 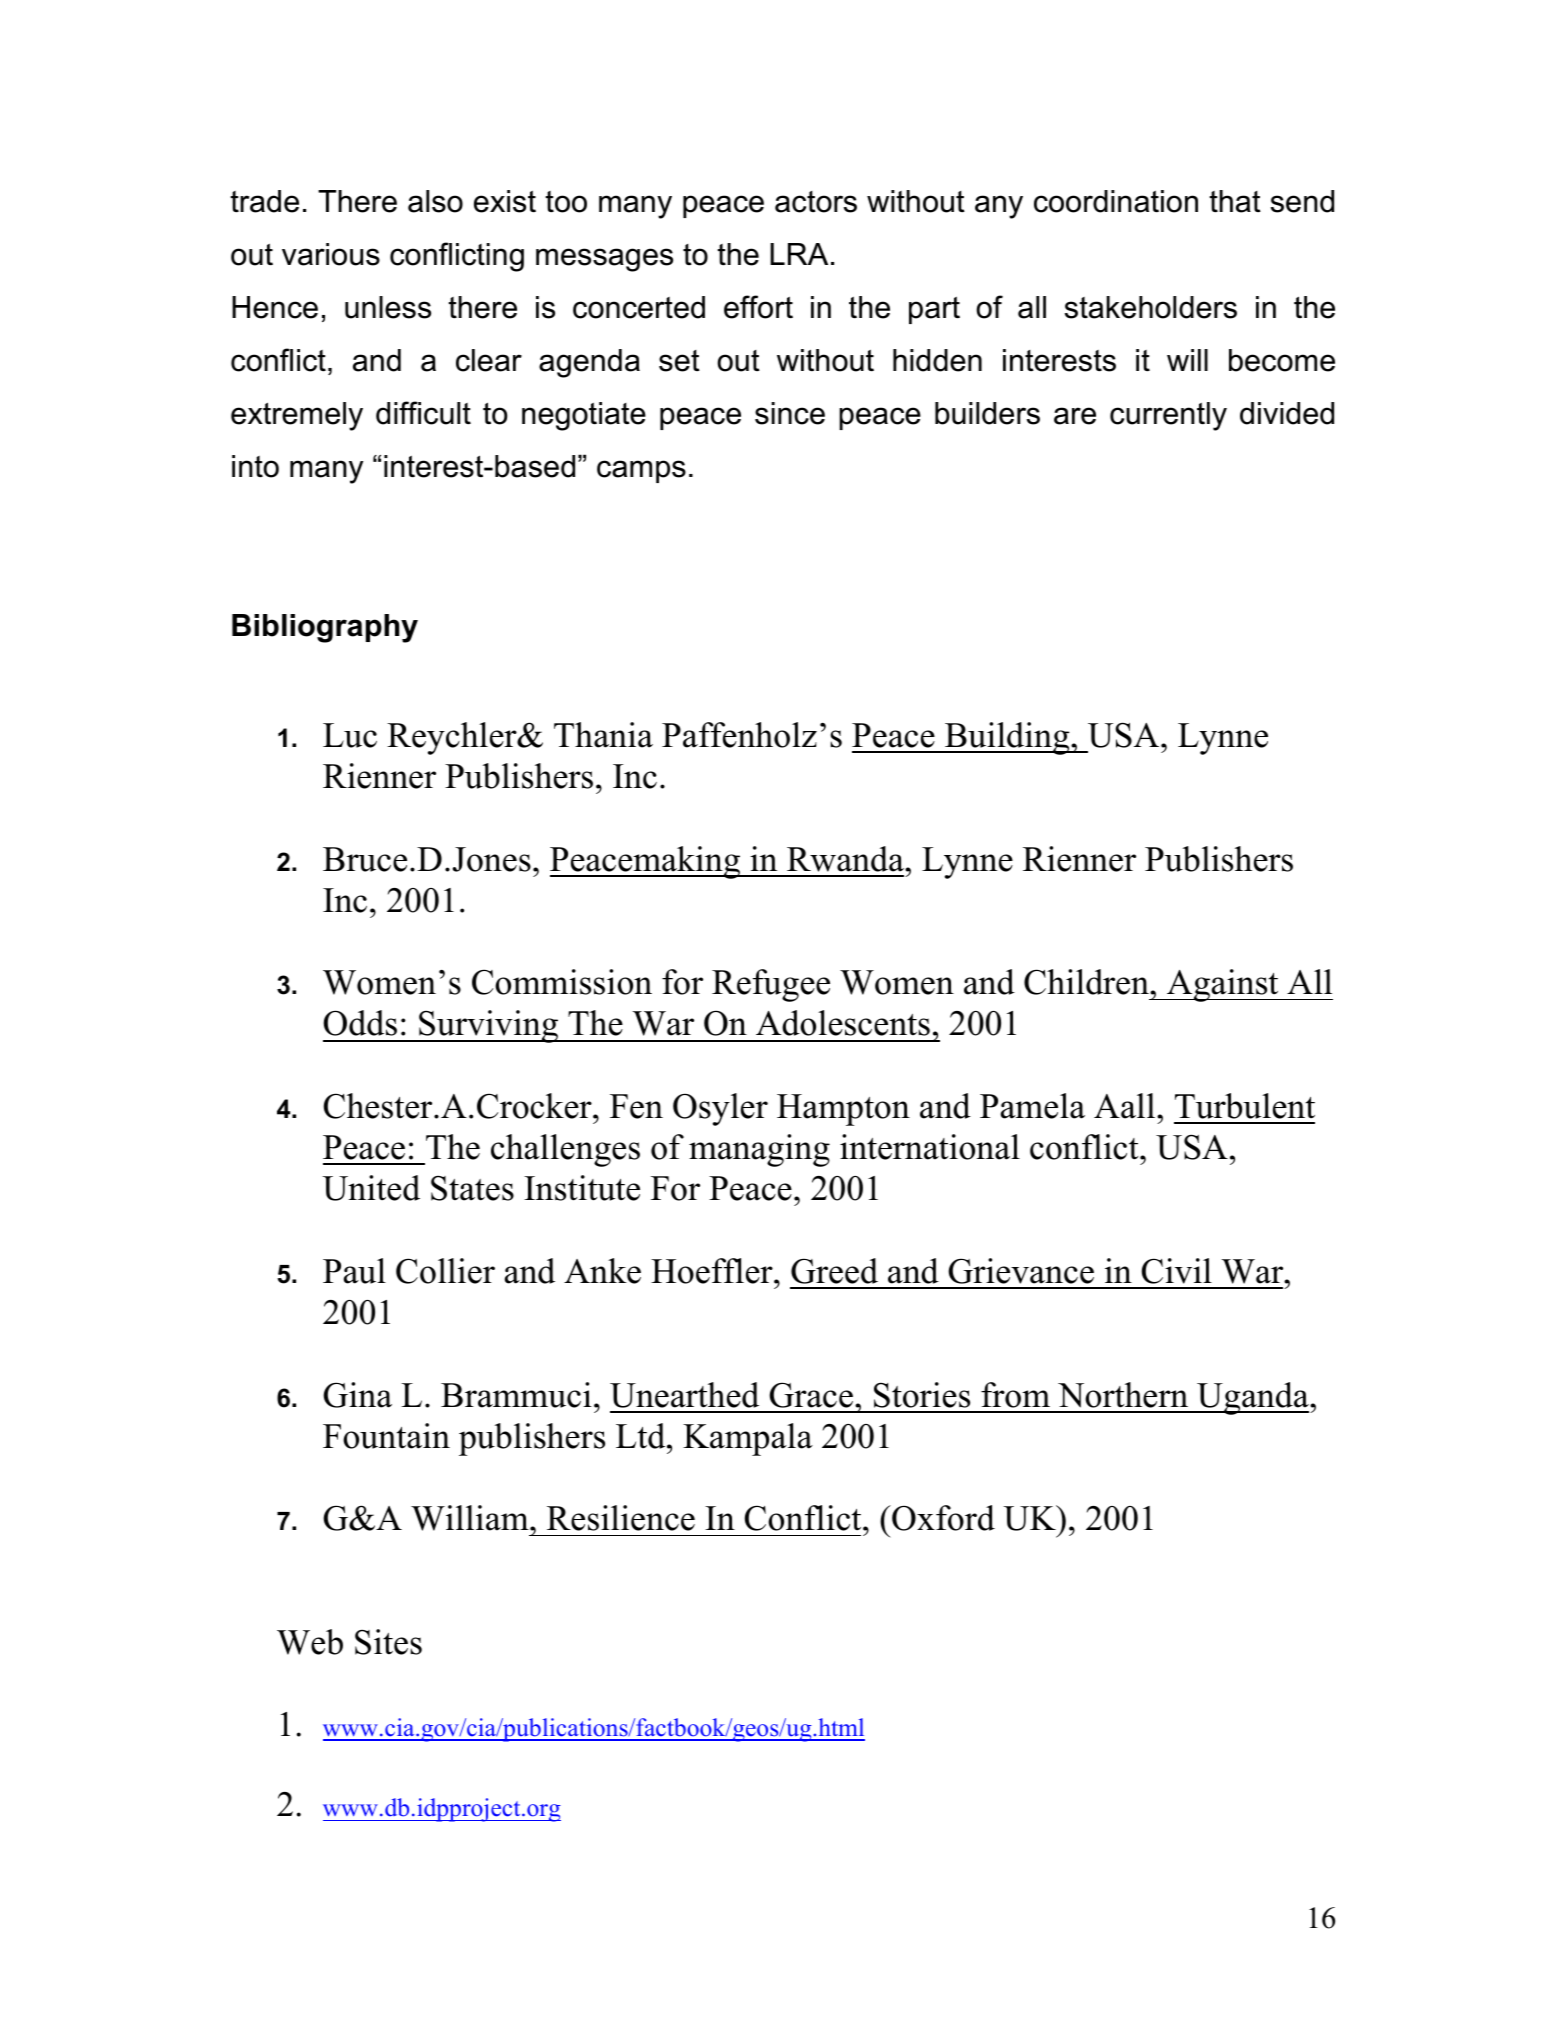 I want to click on various, so click(x=331, y=254).
